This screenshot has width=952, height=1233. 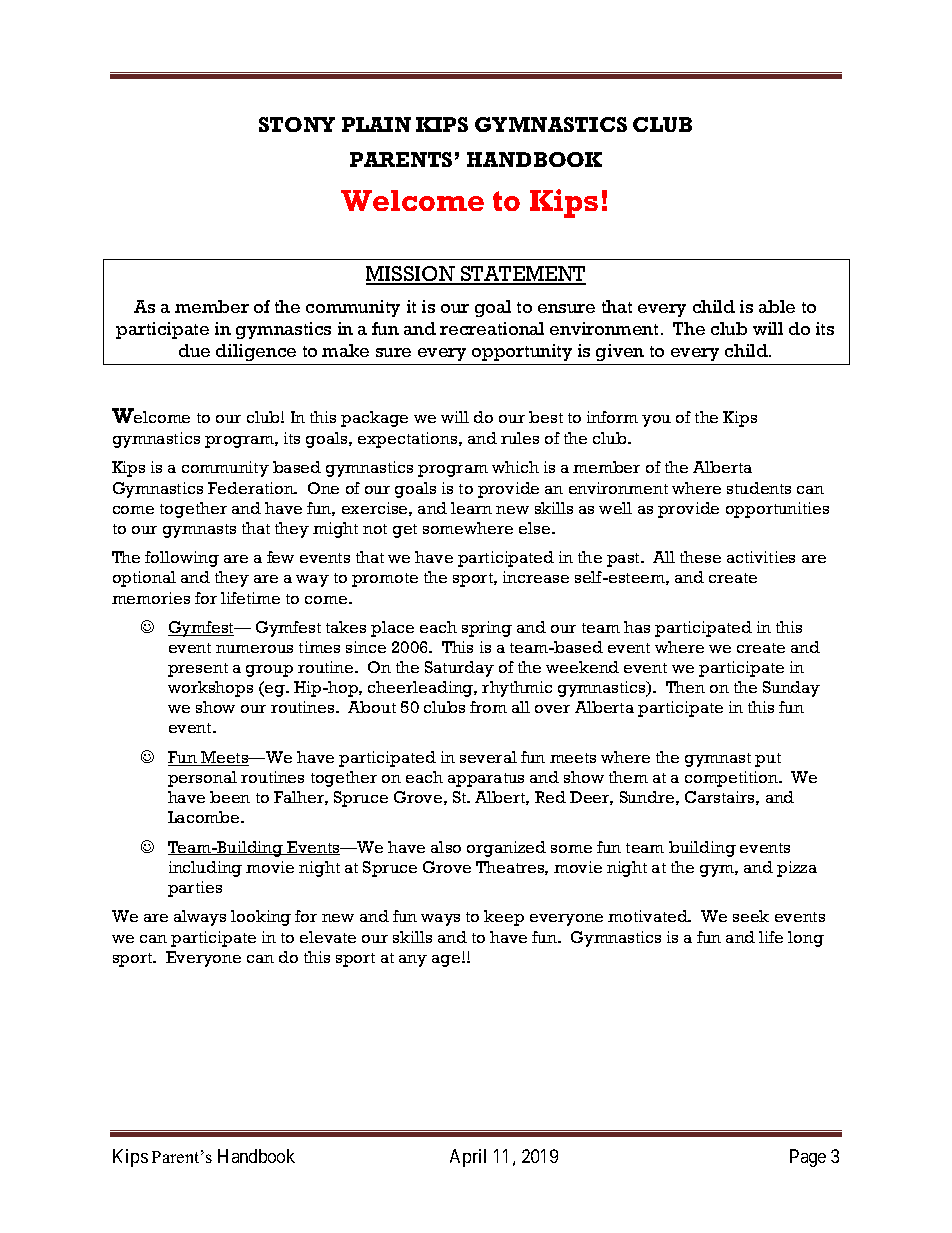 I want to click on recreational, so click(x=492, y=328).
